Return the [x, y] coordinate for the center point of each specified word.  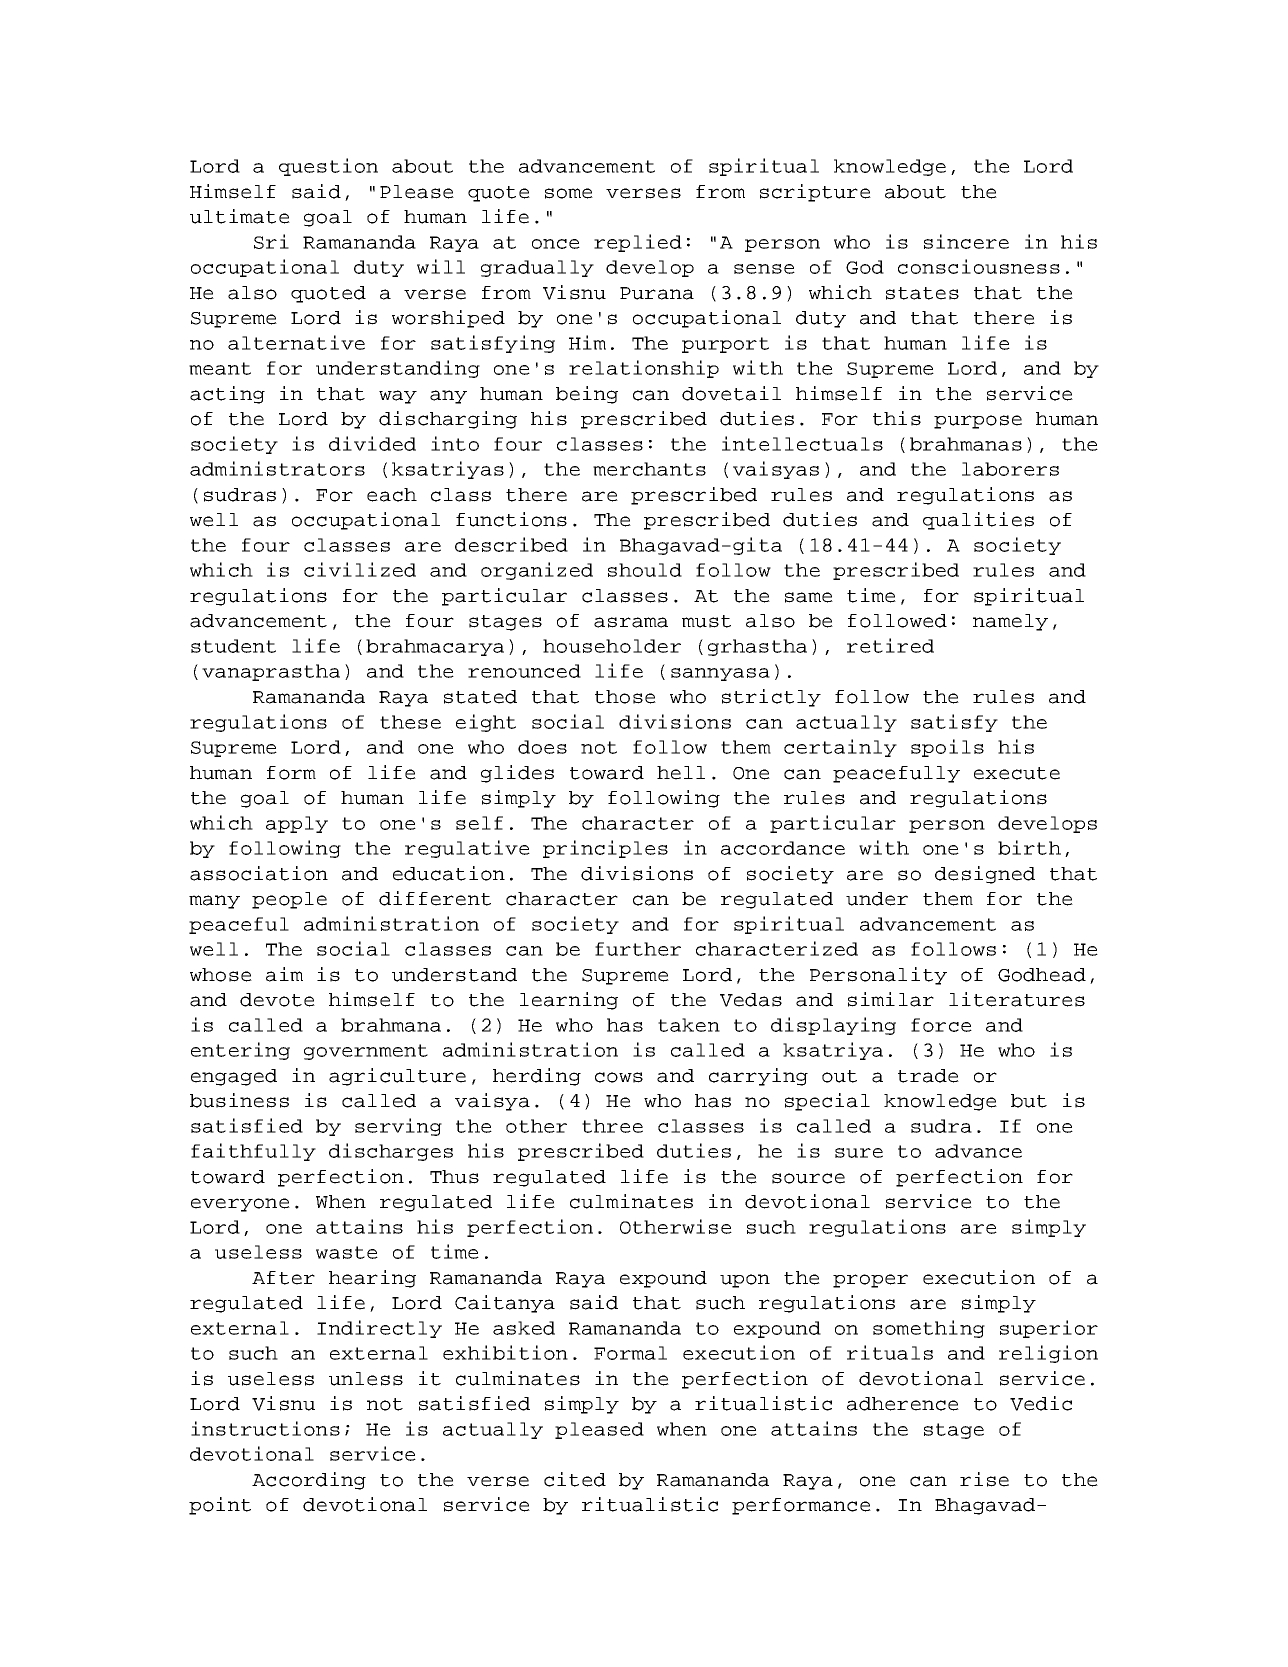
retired [890, 645]
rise [984, 1479]
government [366, 1052]
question [328, 167]
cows [619, 1077]
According [309, 1481]
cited [575, 1479]
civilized [360, 569]
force [941, 1025]
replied [638, 243]
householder [612, 646]
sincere [966, 241]
